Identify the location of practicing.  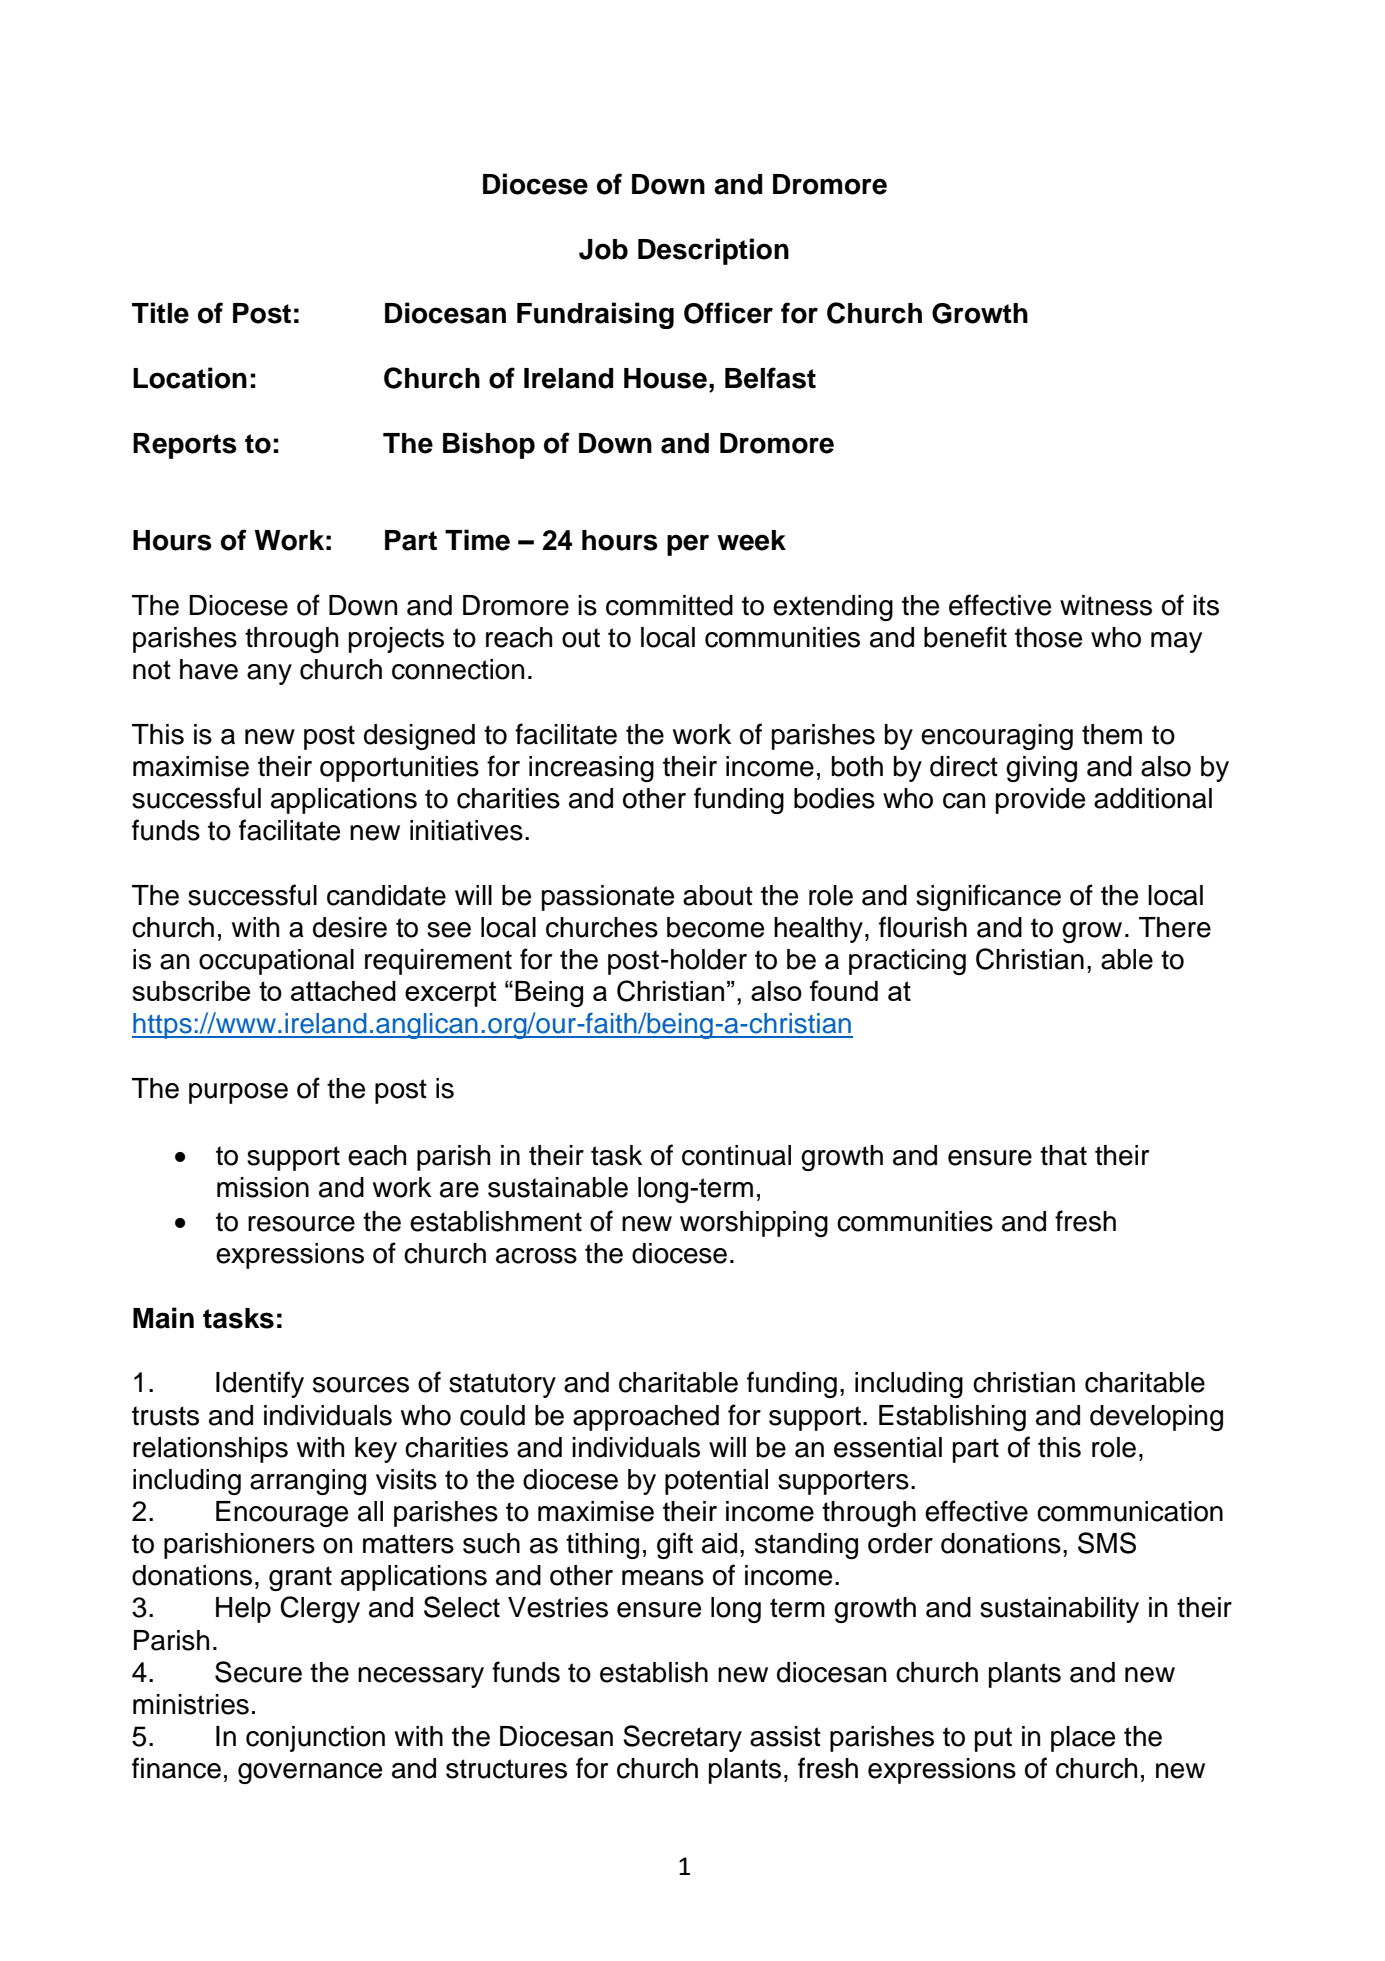
(907, 962).
